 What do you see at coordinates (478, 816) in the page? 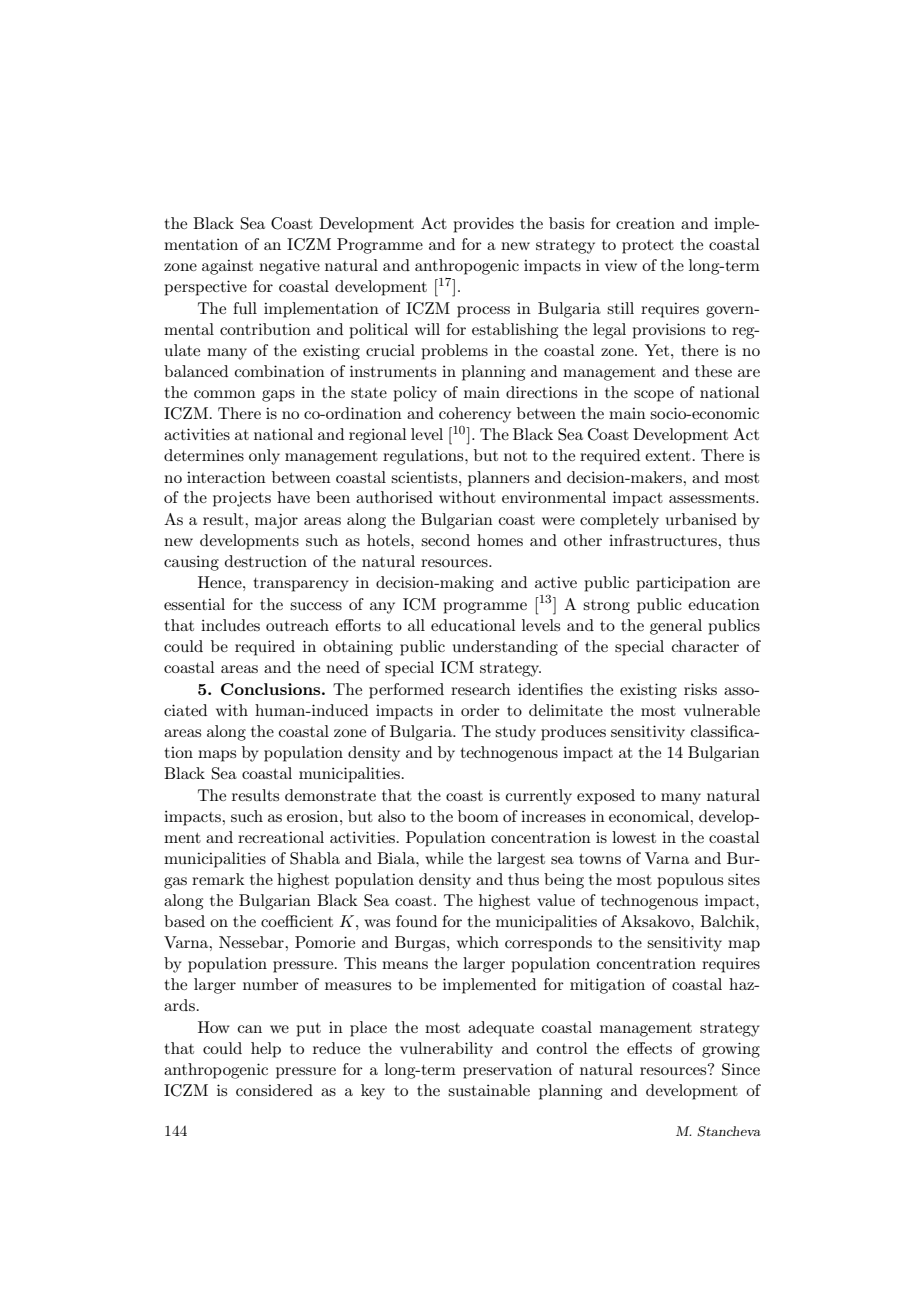
I see `boom` at bounding box center [478, 816].
